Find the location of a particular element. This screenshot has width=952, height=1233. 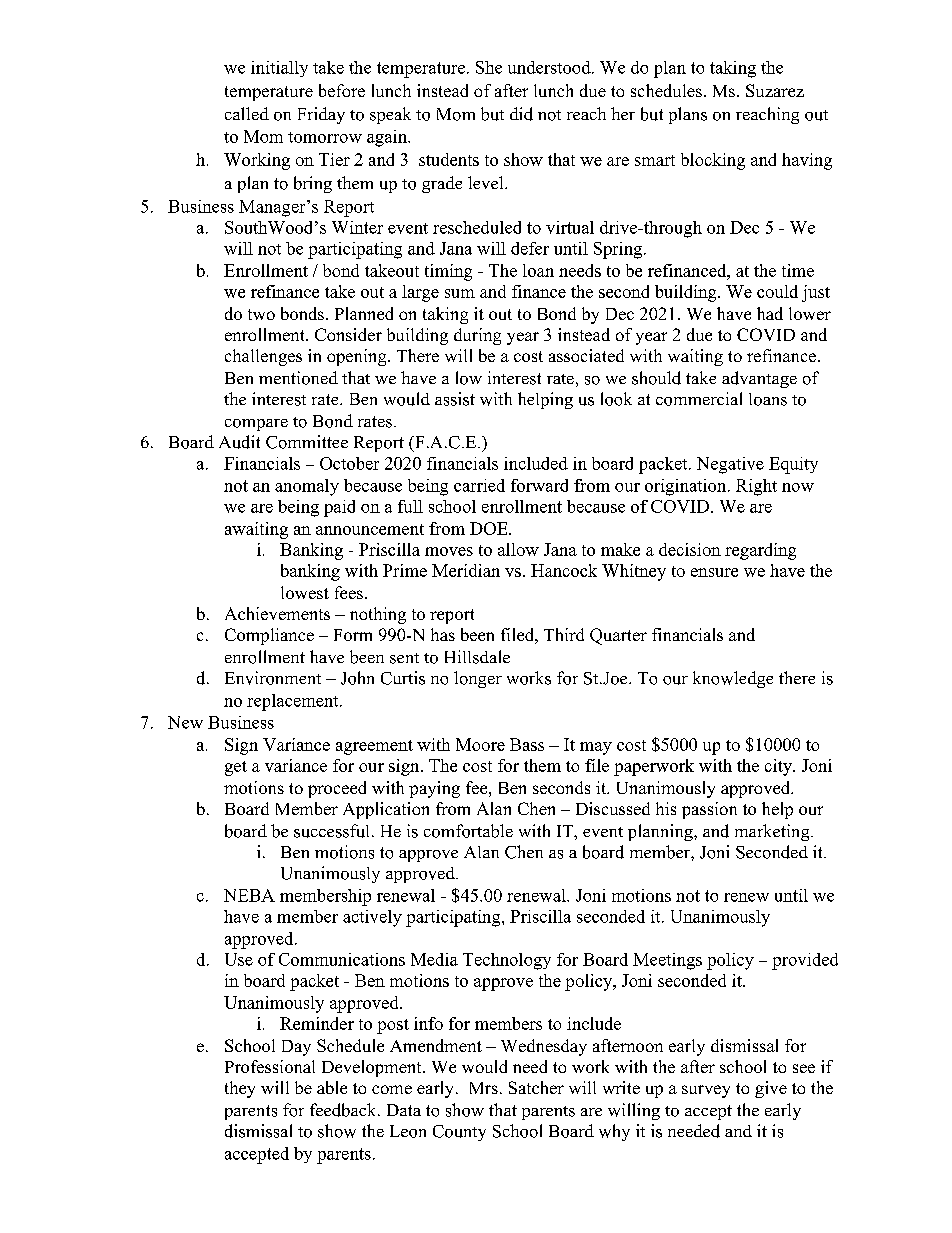

Hancock is located at coordinates (564, 570).
